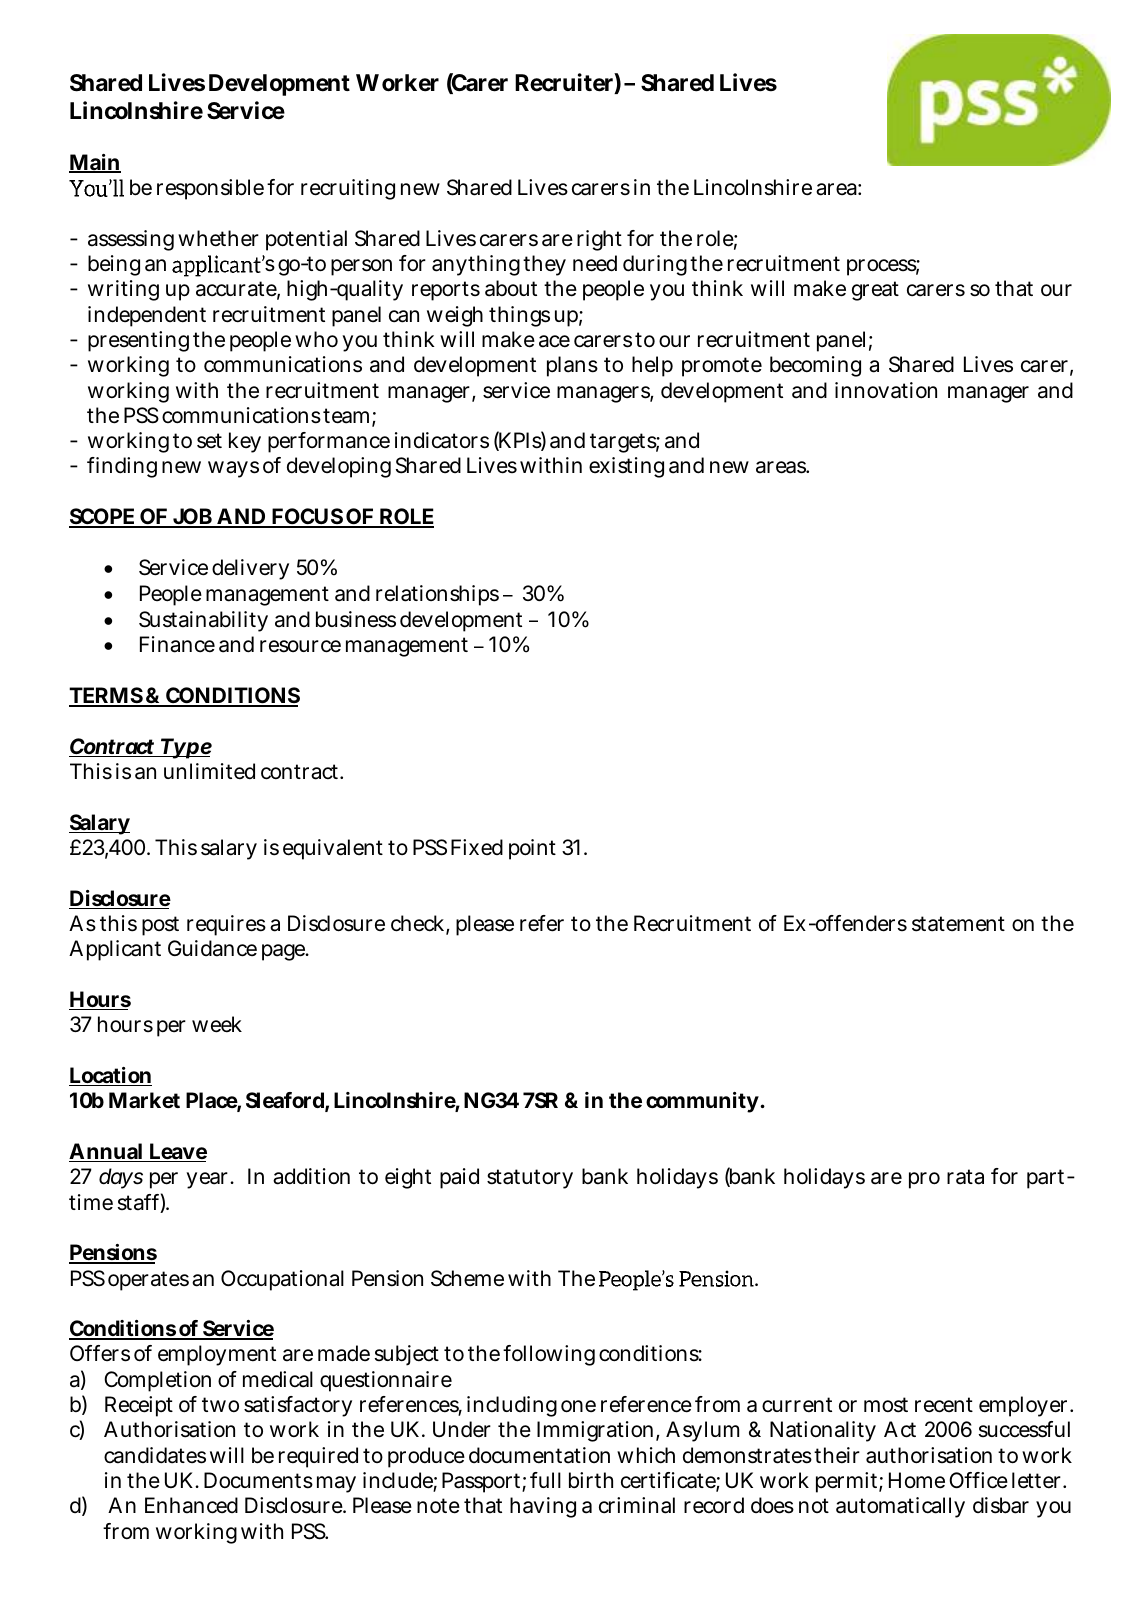 The height and width of the screenshot is (1615, 1142). What do you see at coordinates (958, 924) in the screenshot?
I see `statement` at bounding box center [958, 924].
